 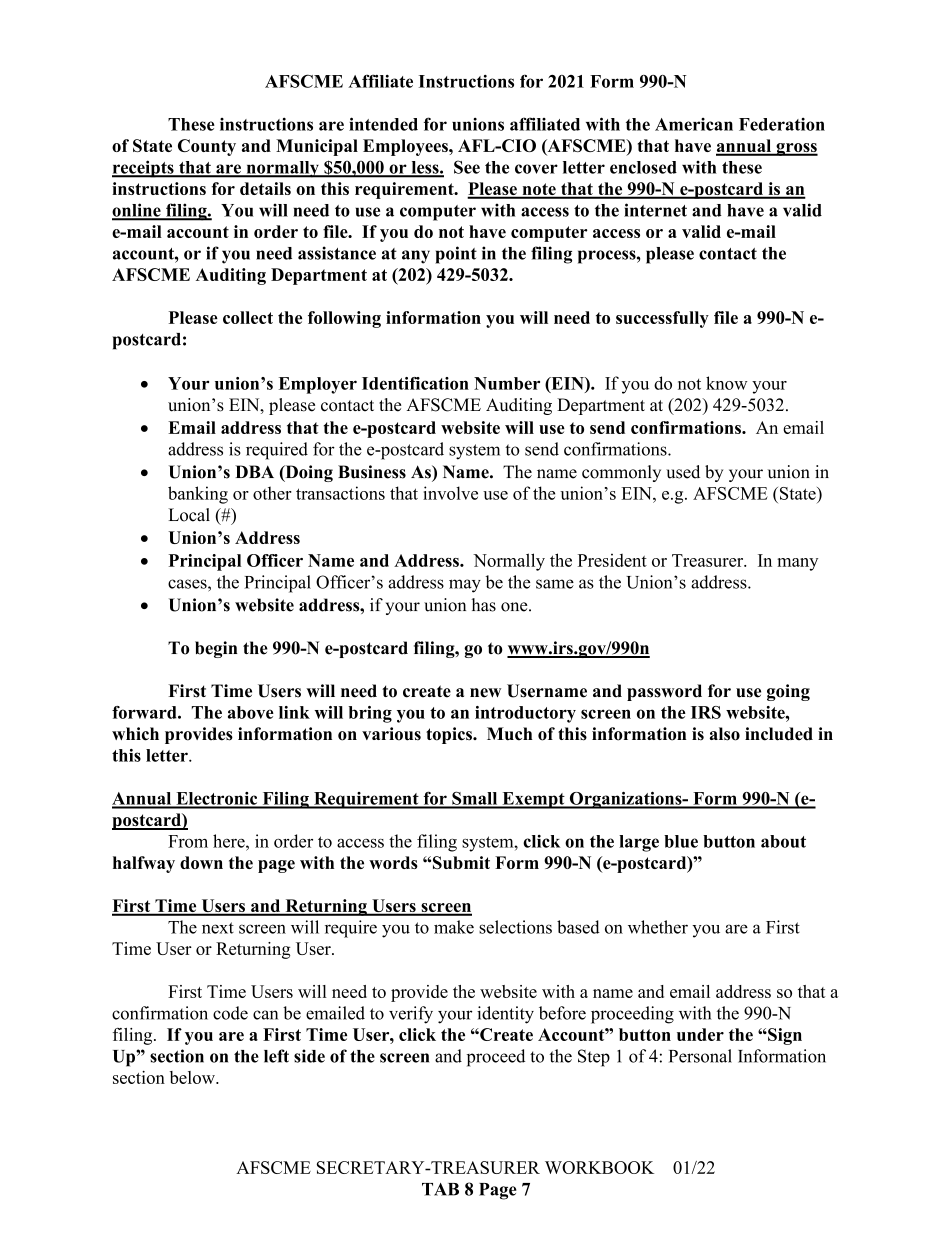 What do you see at coordinates (207, 147) in the document?
I see `County` at bounding box center [207, 147].
